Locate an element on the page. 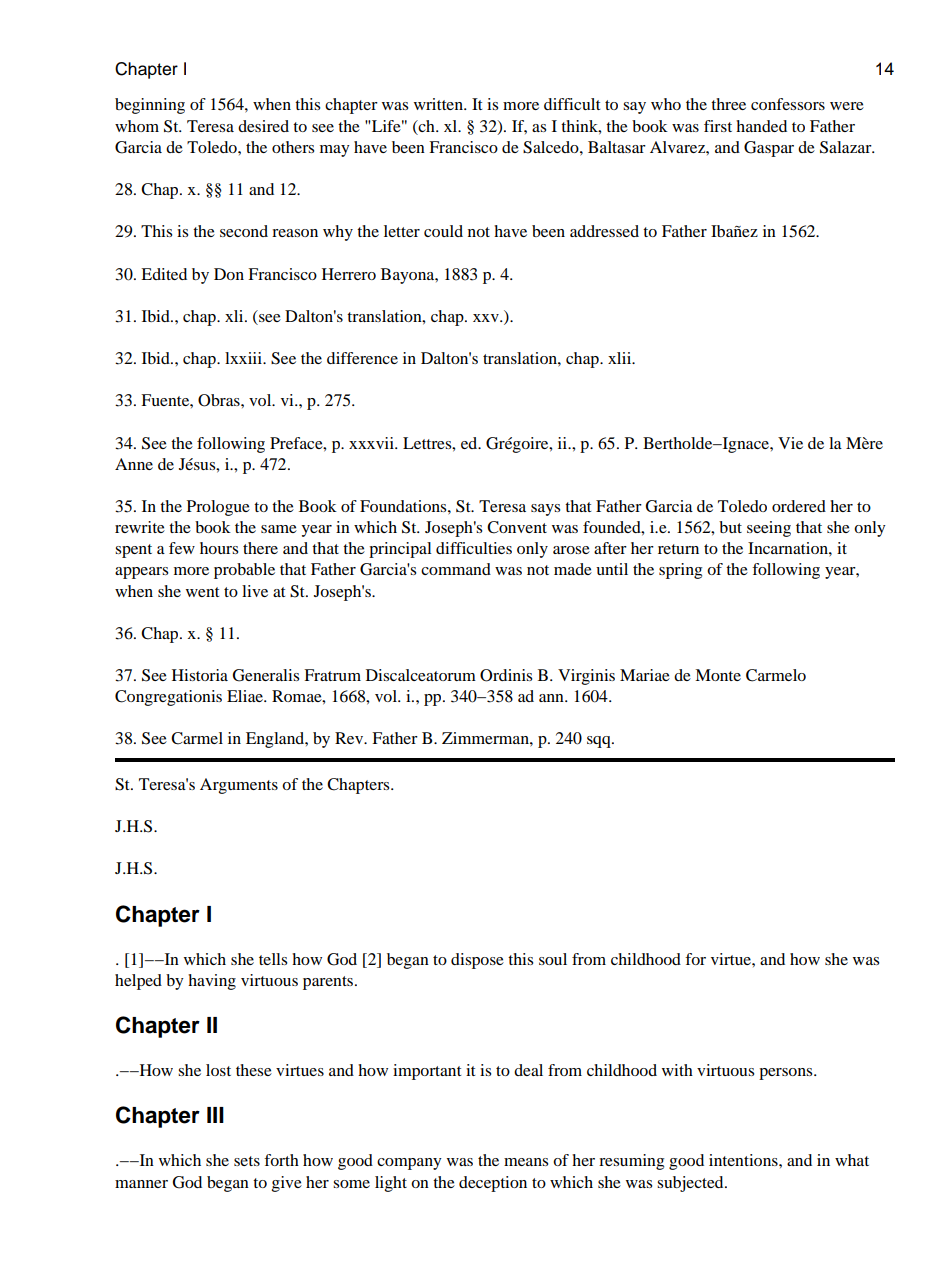 The height and width of the page is (1268, 952). sets is located at coordinates (247, 1161).
